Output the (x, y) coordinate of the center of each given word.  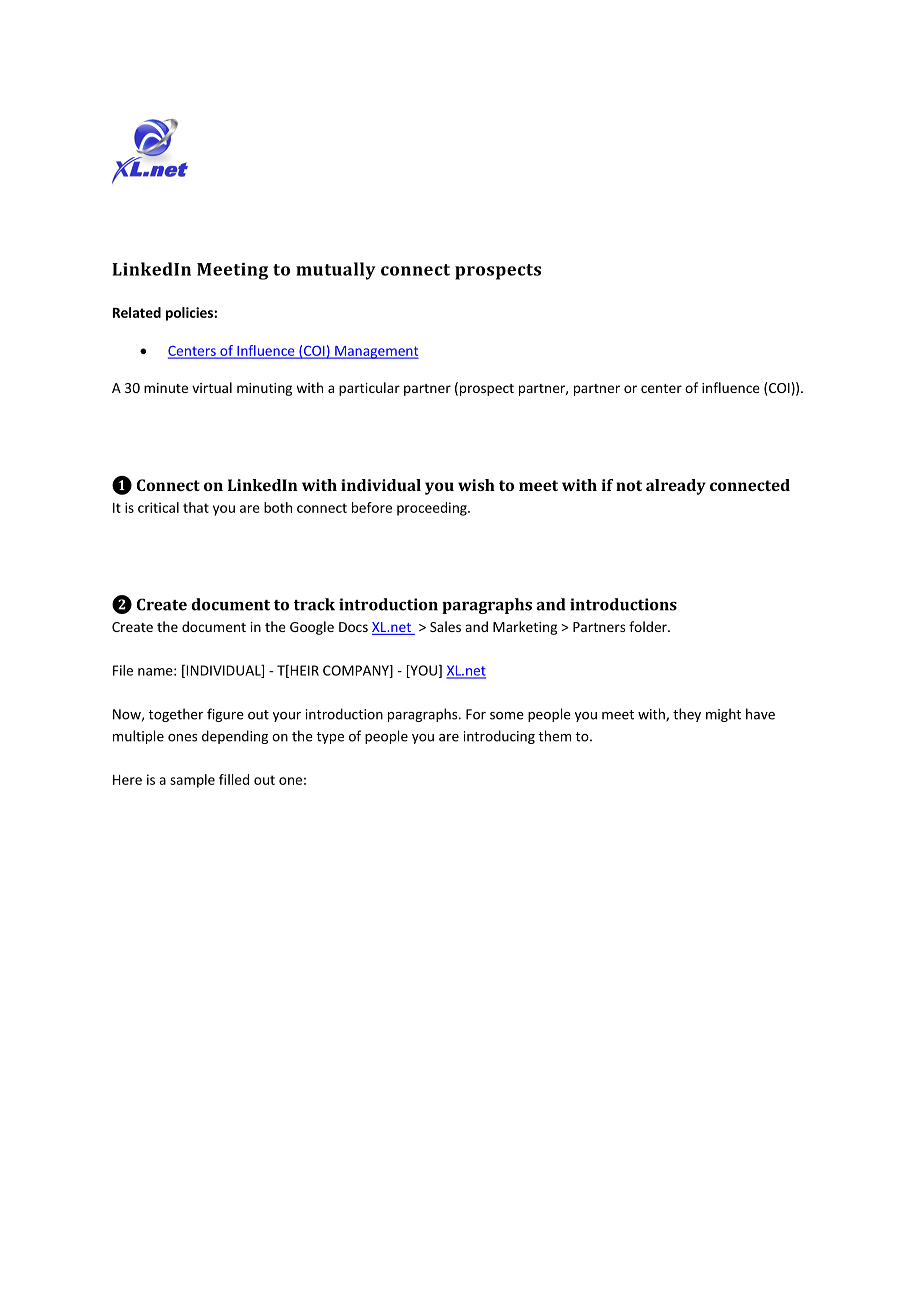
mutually (336, 271)
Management (376, 352)
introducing (499, 737)
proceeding (433, 509)
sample (192, 781)
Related (137, 312)
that (196, 507)
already (676, 487)
